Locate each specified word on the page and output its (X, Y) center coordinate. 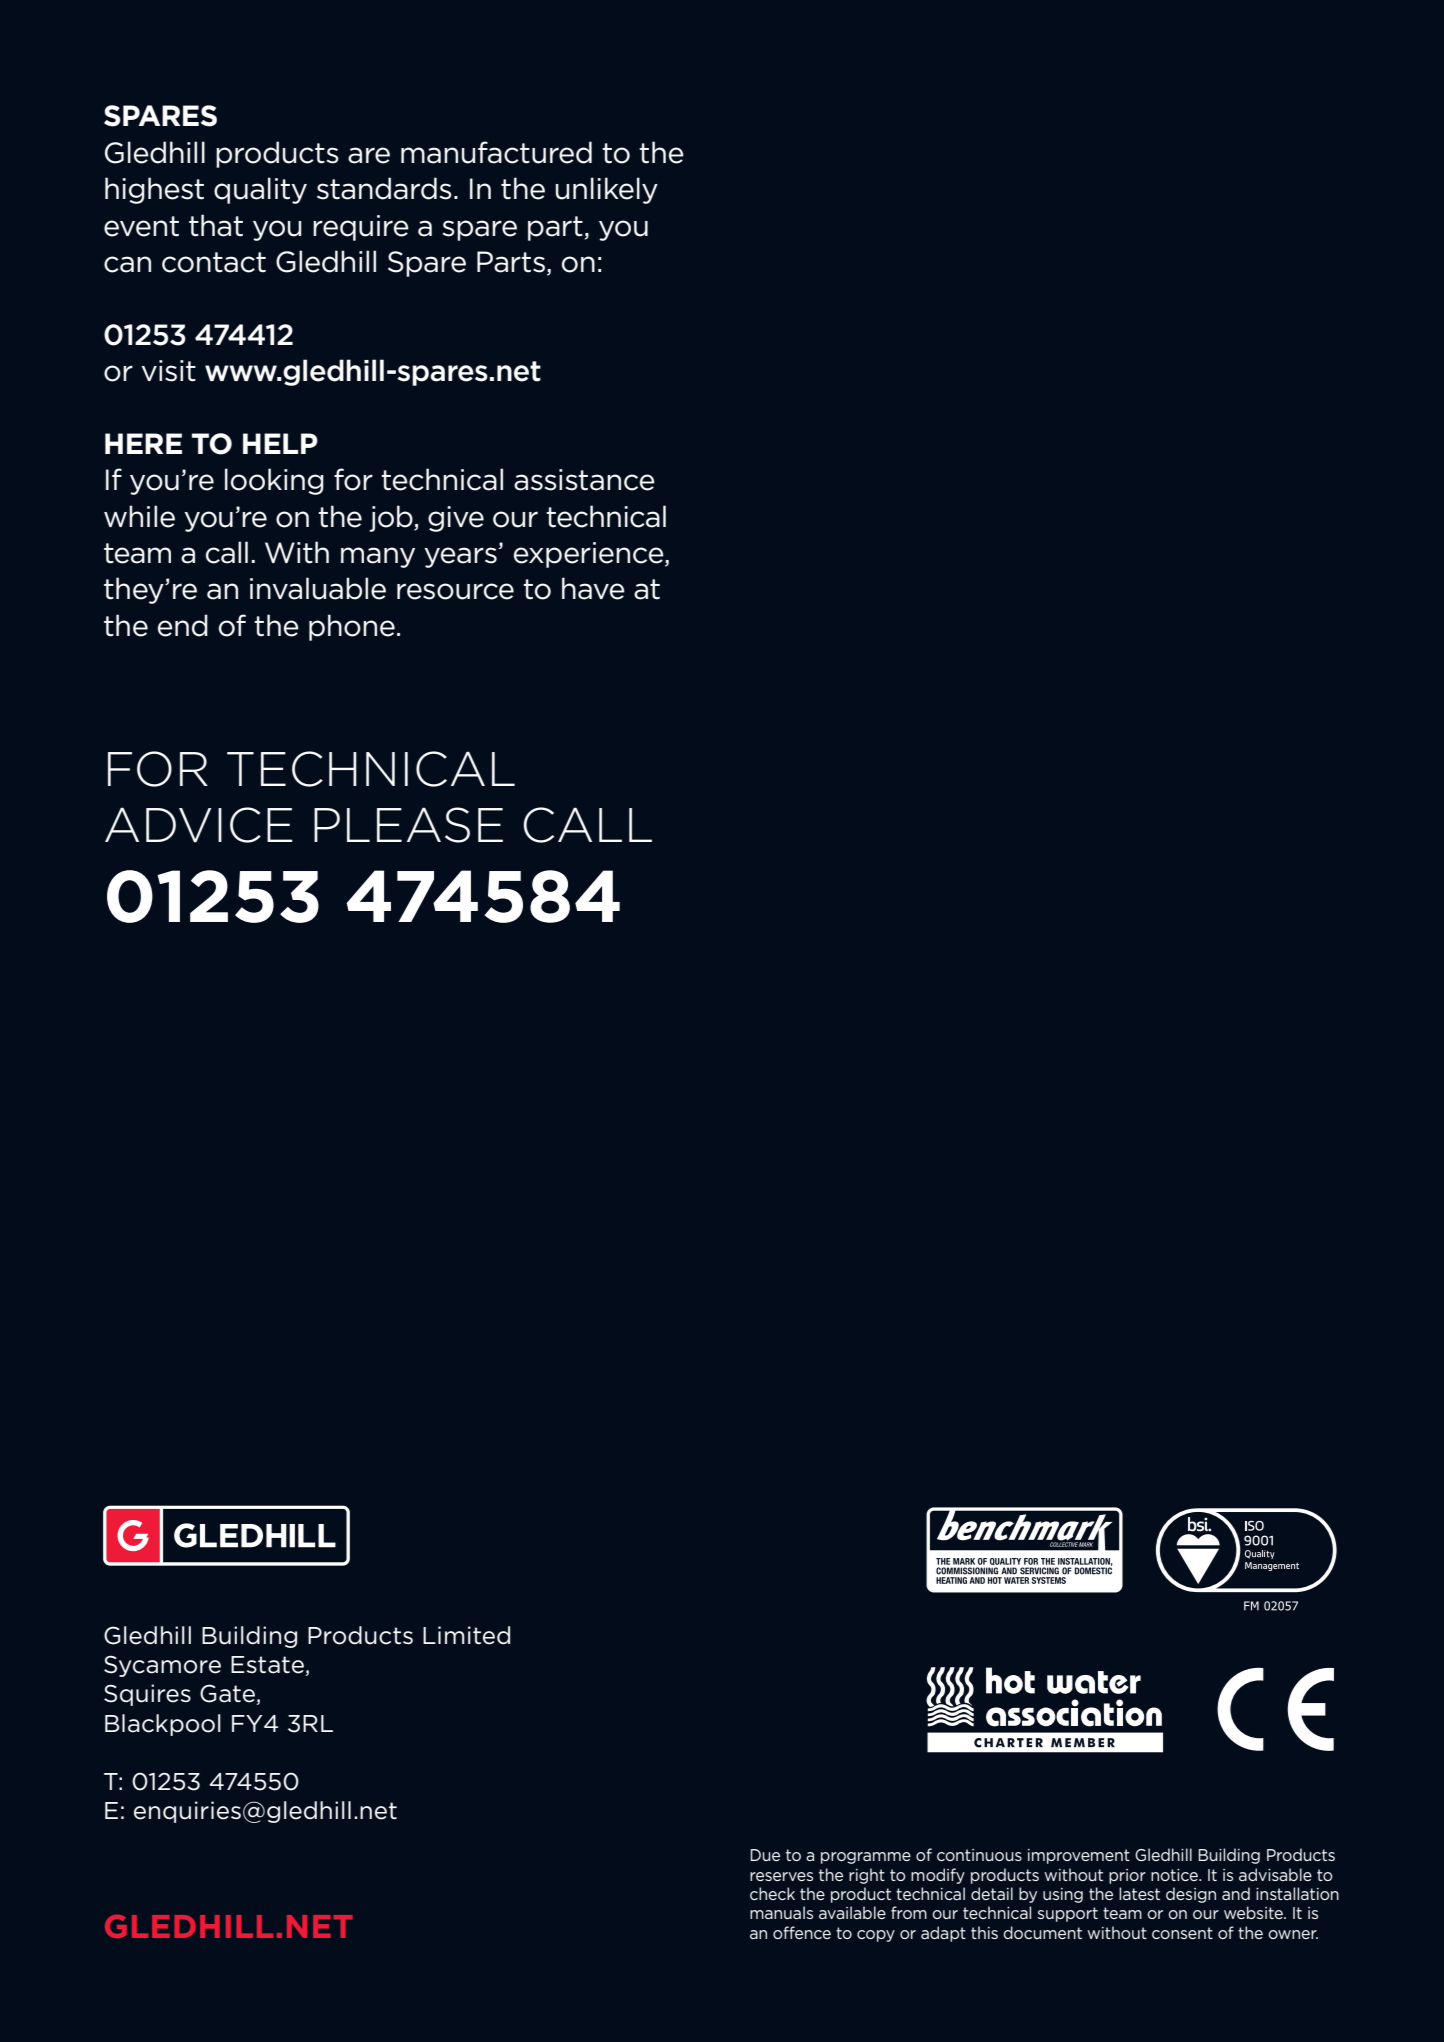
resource (455, 591)
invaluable (318, 588)
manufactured (496, 152)
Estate (267, 1665)
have (593, 588)
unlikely (607, 190)
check (772, 1893)
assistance (584, 480)
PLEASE (408, 825)
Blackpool (163, 1725)
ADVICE (199, 825)
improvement (1079, 1856)
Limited (466, 1635)
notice (1175, 1875)
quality (260, 190)
